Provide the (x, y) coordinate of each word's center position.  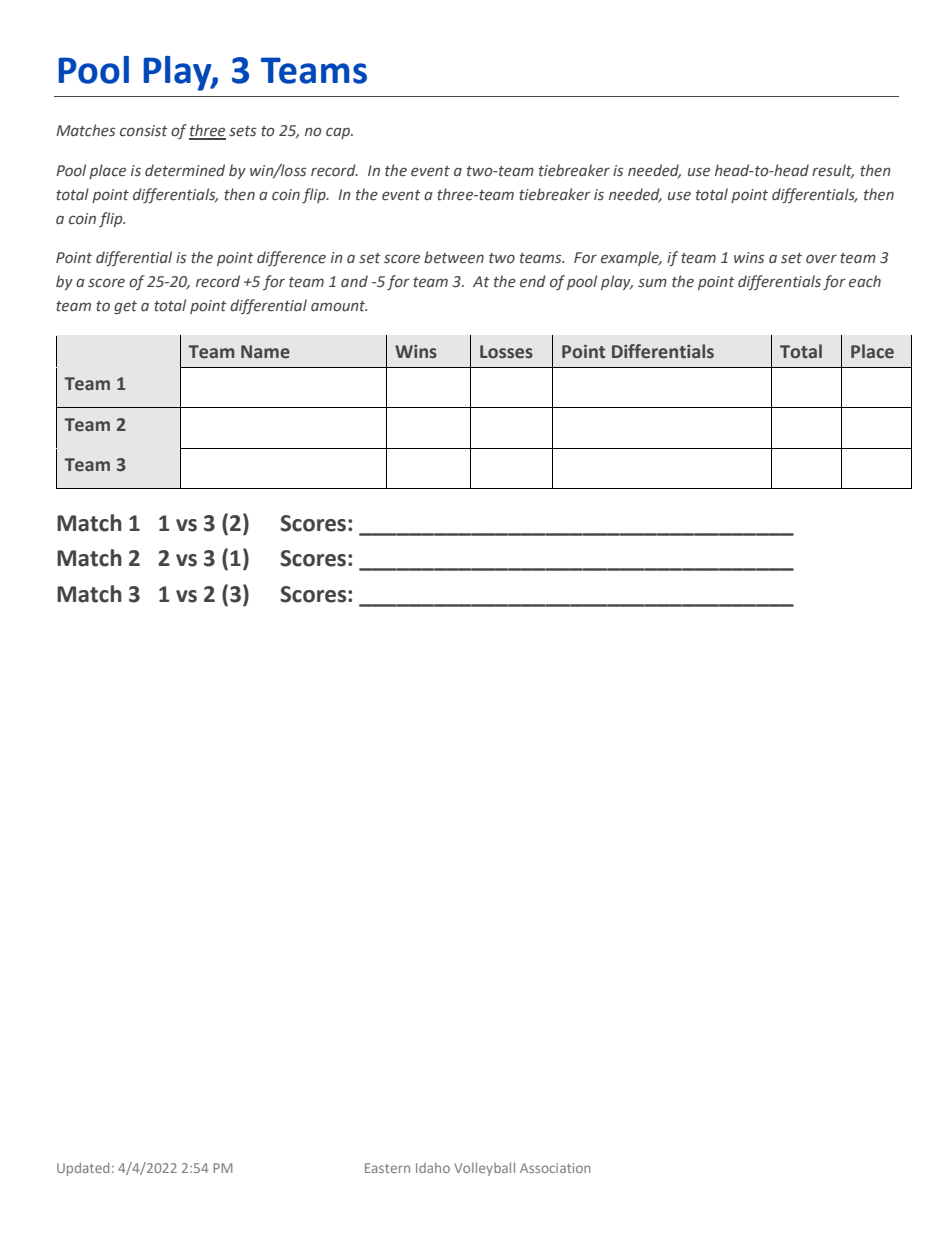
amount (339, 306)
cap (339, 133)
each (865, 281)
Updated (83, 1169)
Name (265, 352)
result (833, 171)
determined (185, 170)
